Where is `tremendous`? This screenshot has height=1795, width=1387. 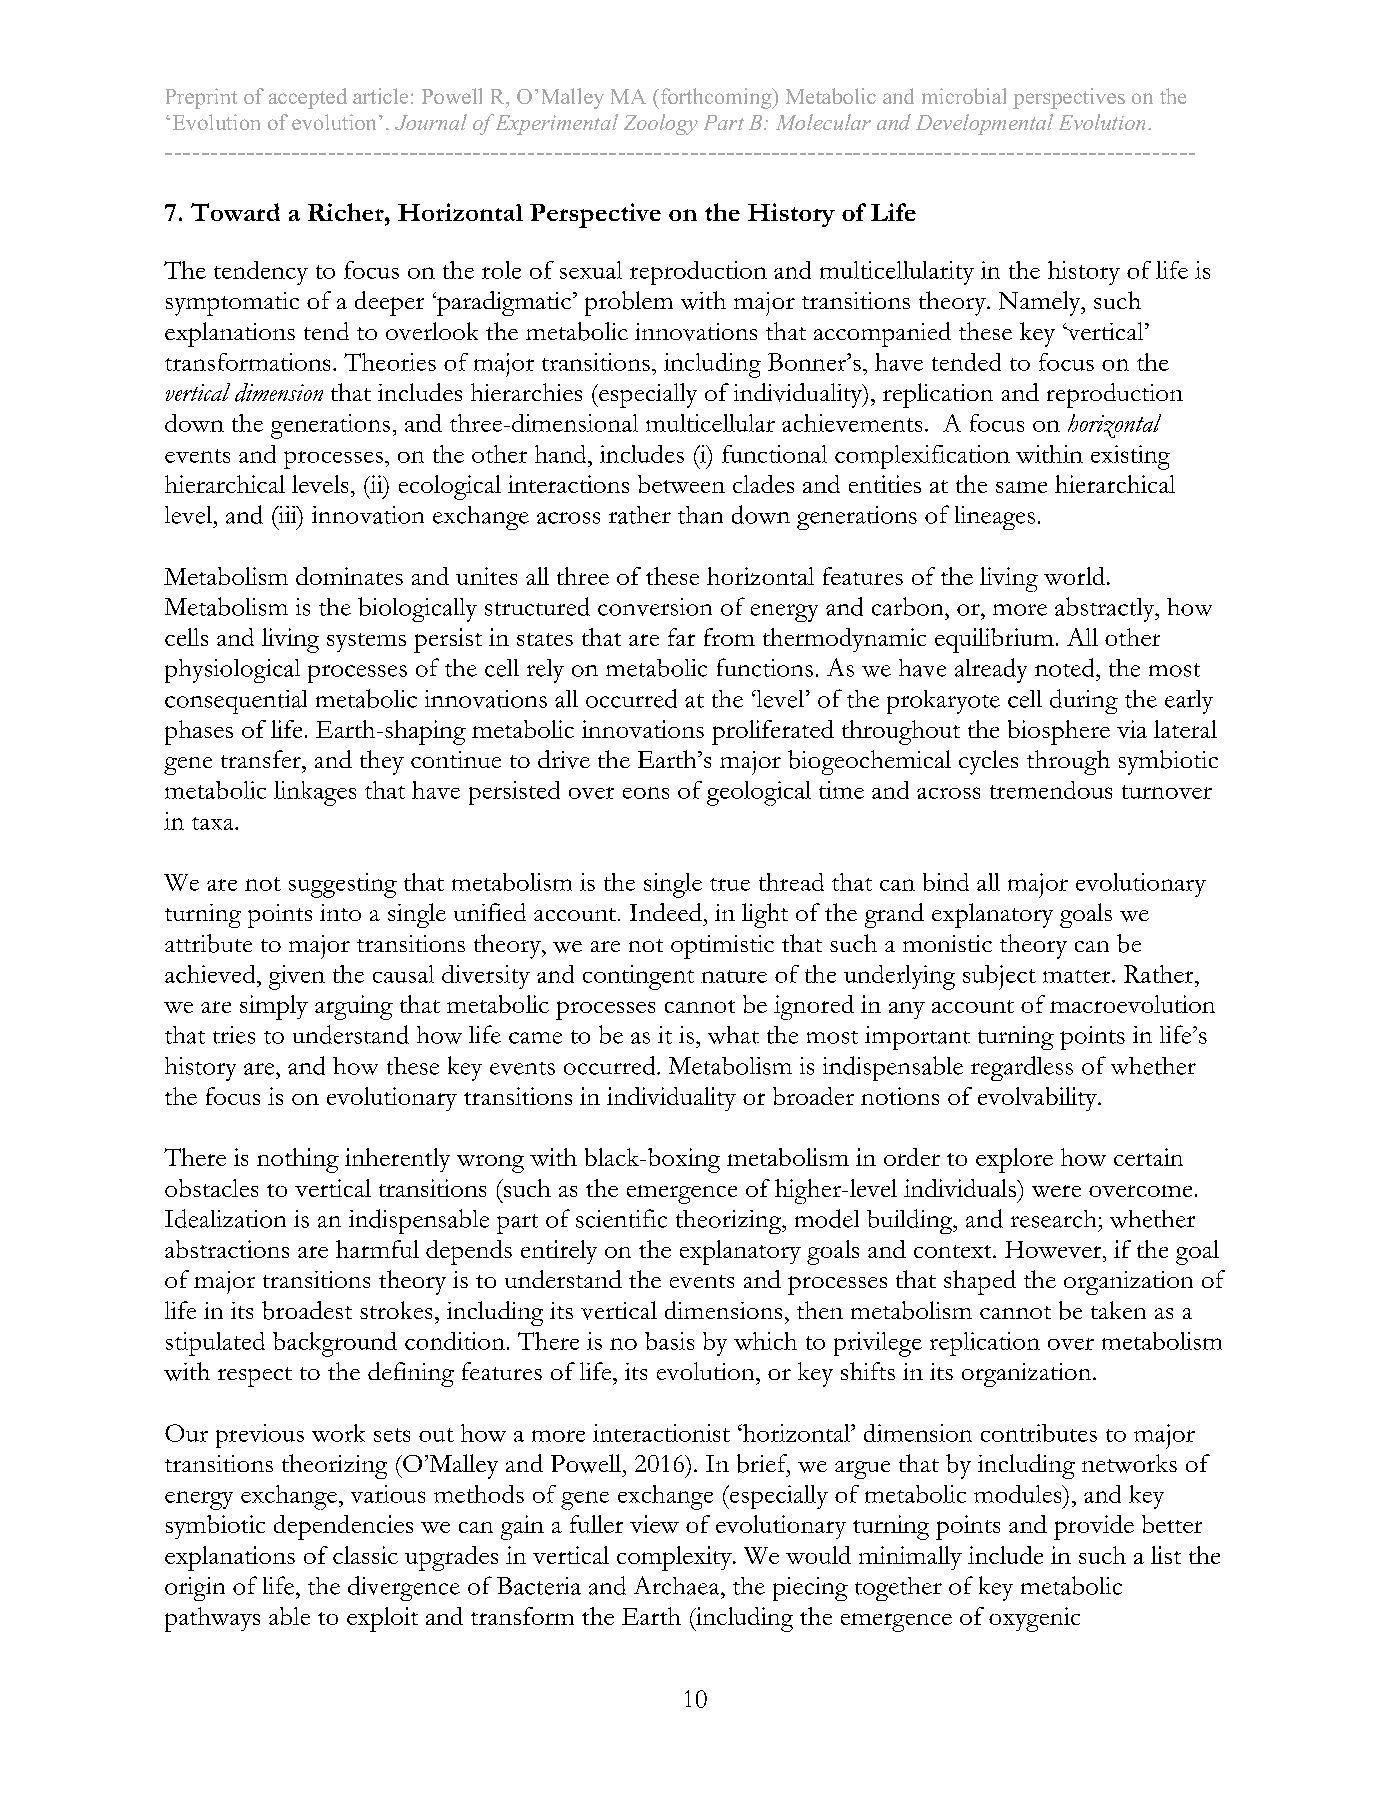 tremendous is located at coordinates (1051, 790).
